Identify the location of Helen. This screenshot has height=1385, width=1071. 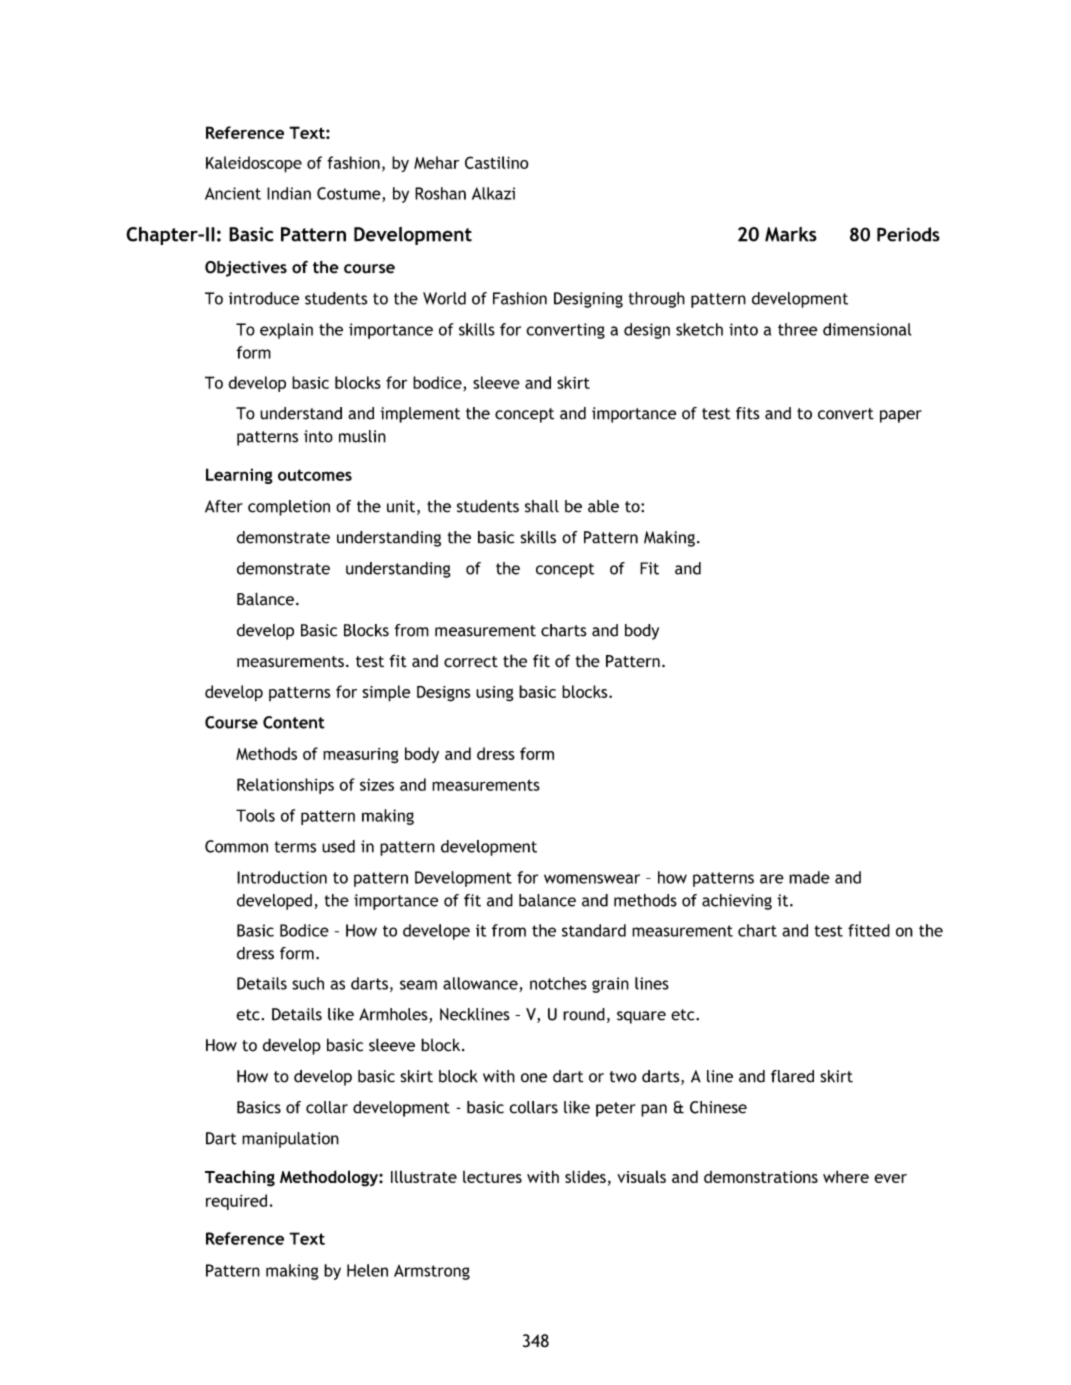
(367, 1270).
